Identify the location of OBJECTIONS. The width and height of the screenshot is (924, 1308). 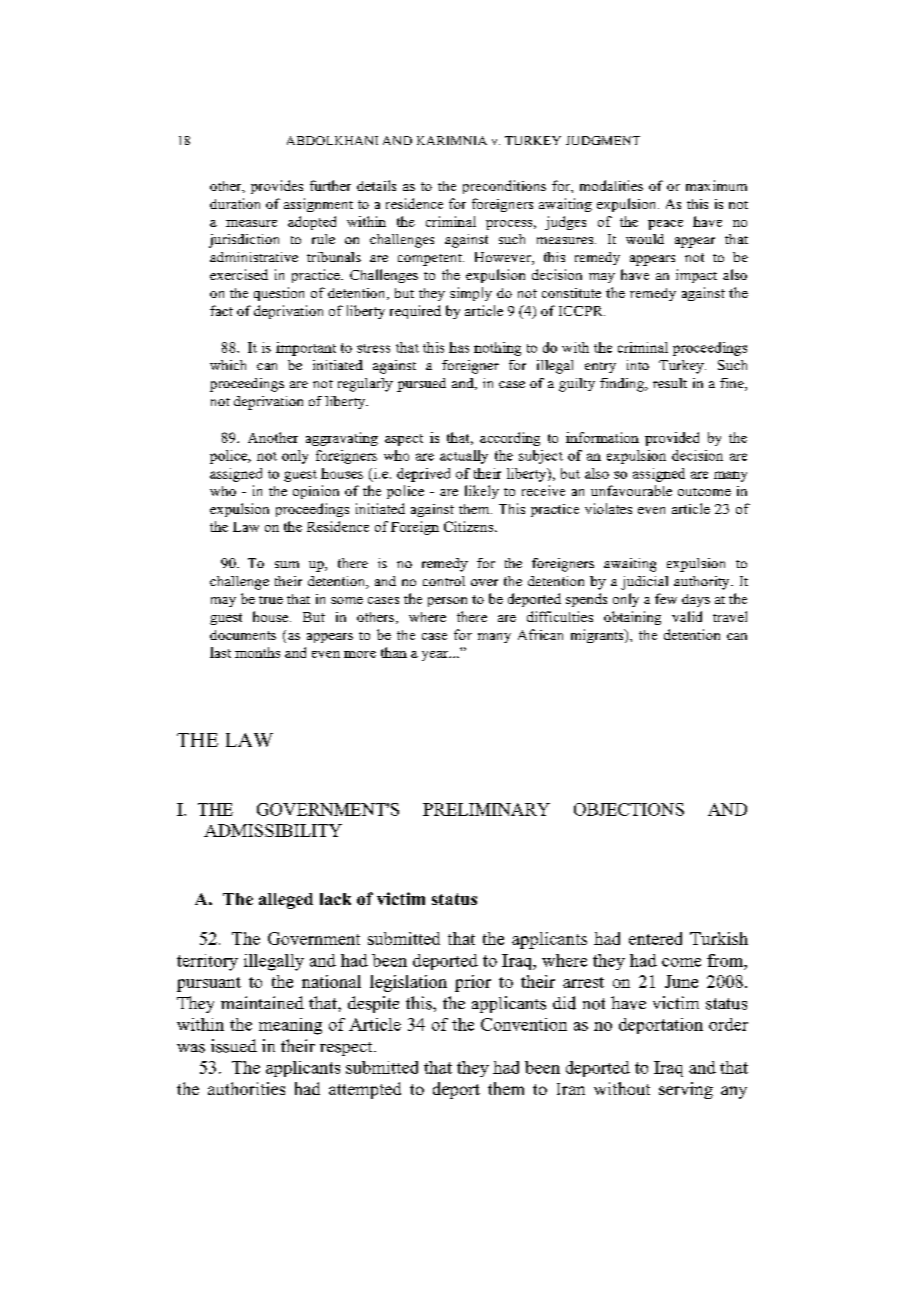
(629, 809).
